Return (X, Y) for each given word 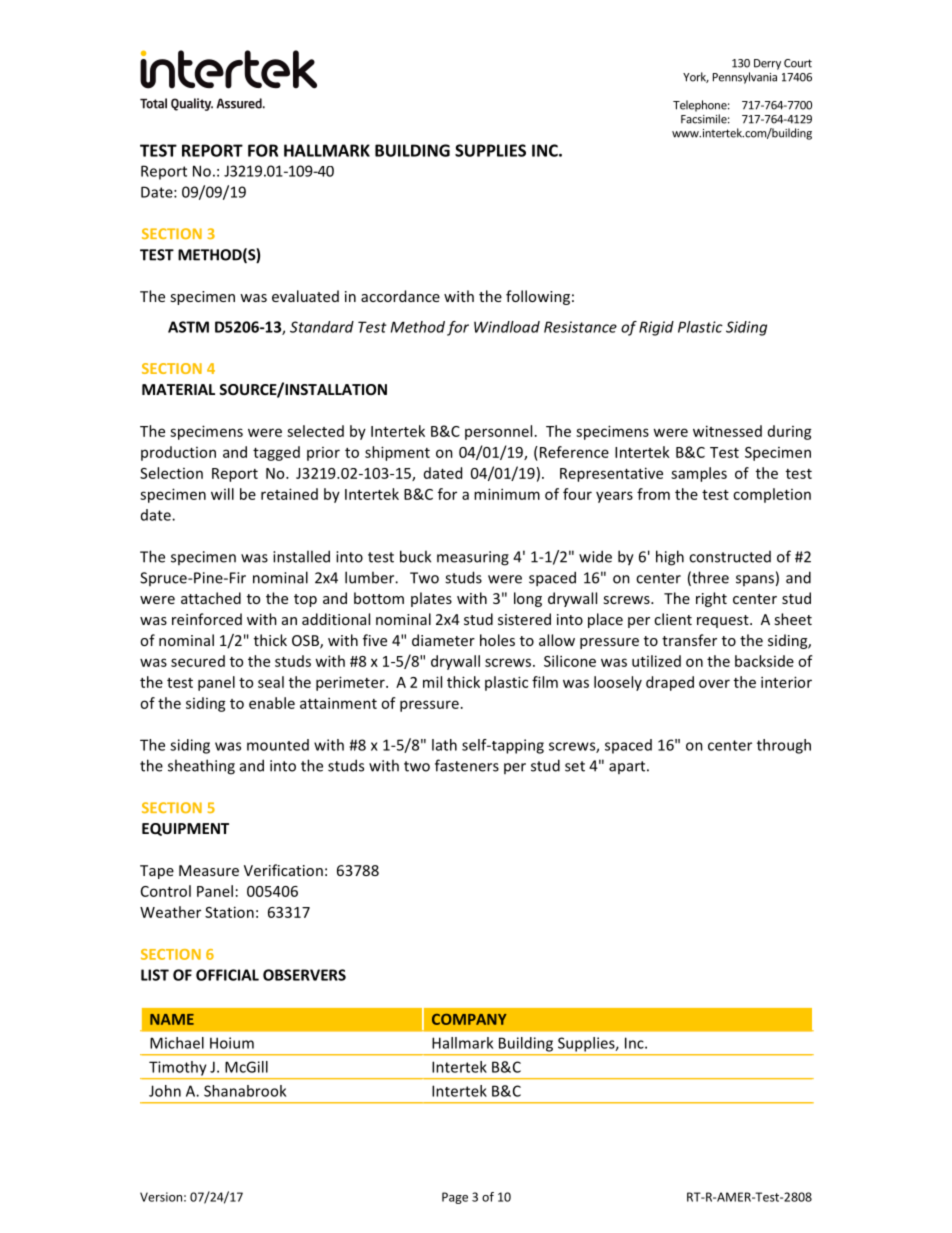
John (165, 1091)
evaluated (305, 296)
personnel (498, 432)
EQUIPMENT (185, 829)
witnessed (727, 431)
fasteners (467, 765)
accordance (400, 296)
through (784, 746)
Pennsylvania (745, 78)
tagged (276, 453)
